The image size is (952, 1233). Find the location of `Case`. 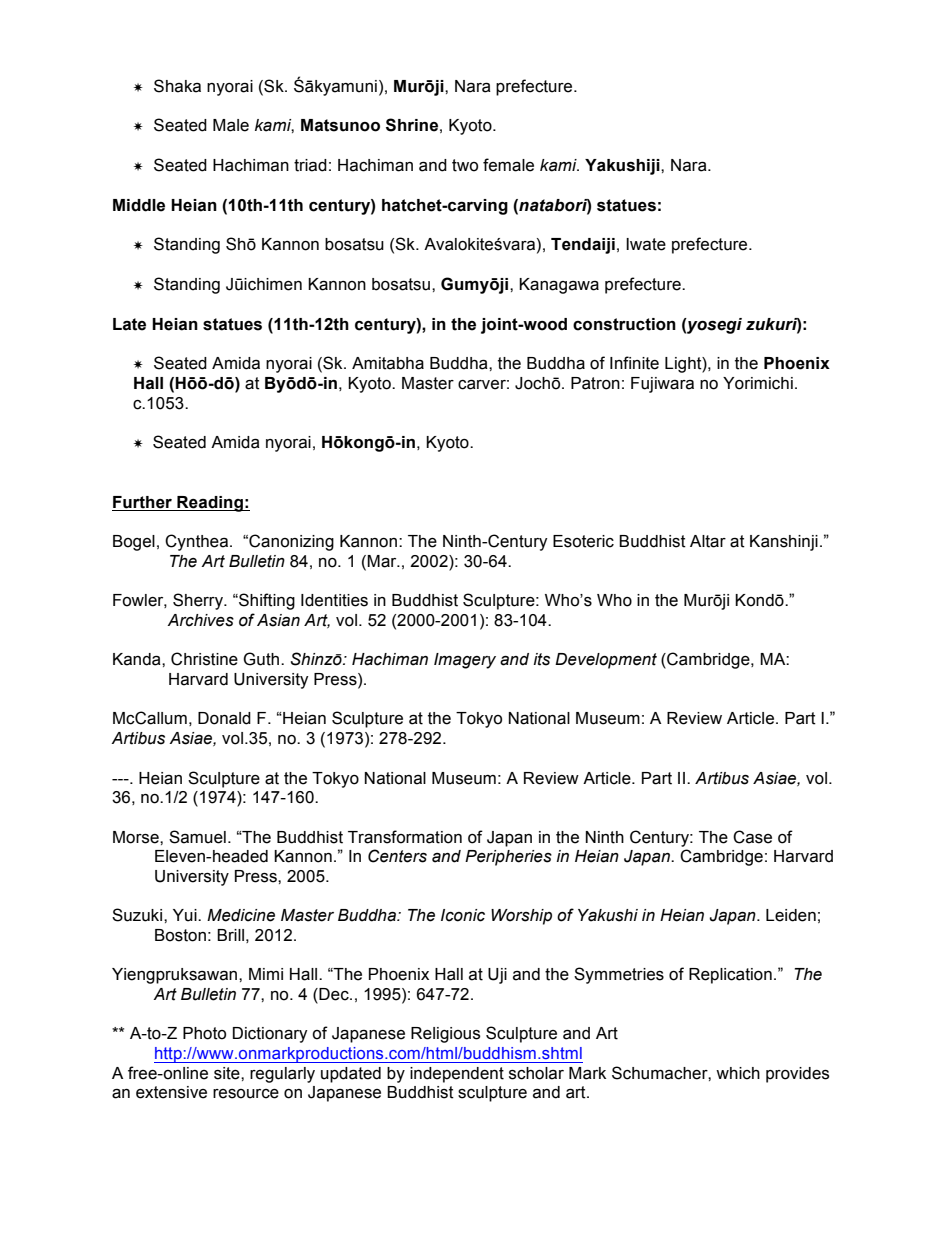

Case is located at coordinates (752, 837).
